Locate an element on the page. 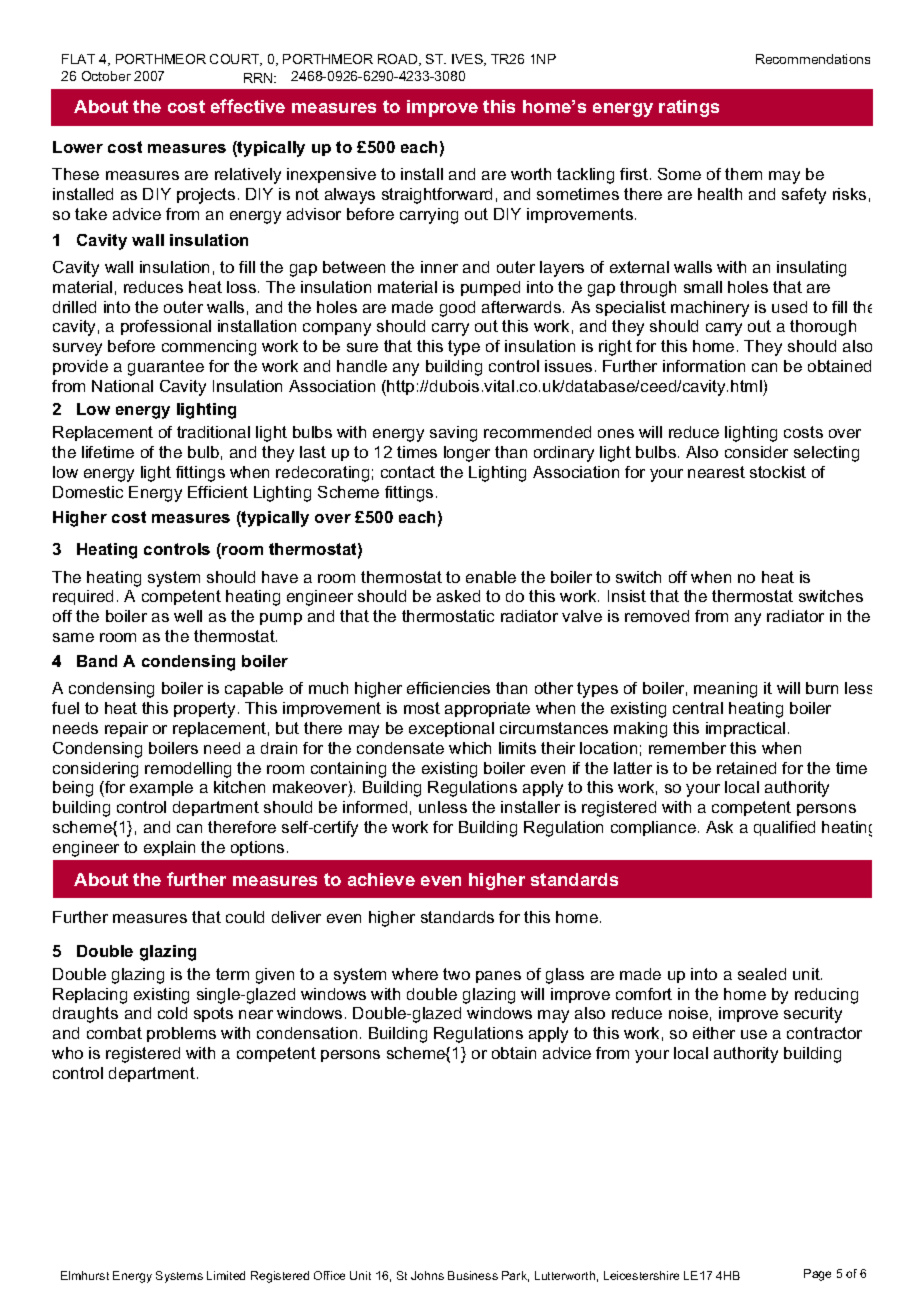  ratings is located at coordinates (689, 108).
